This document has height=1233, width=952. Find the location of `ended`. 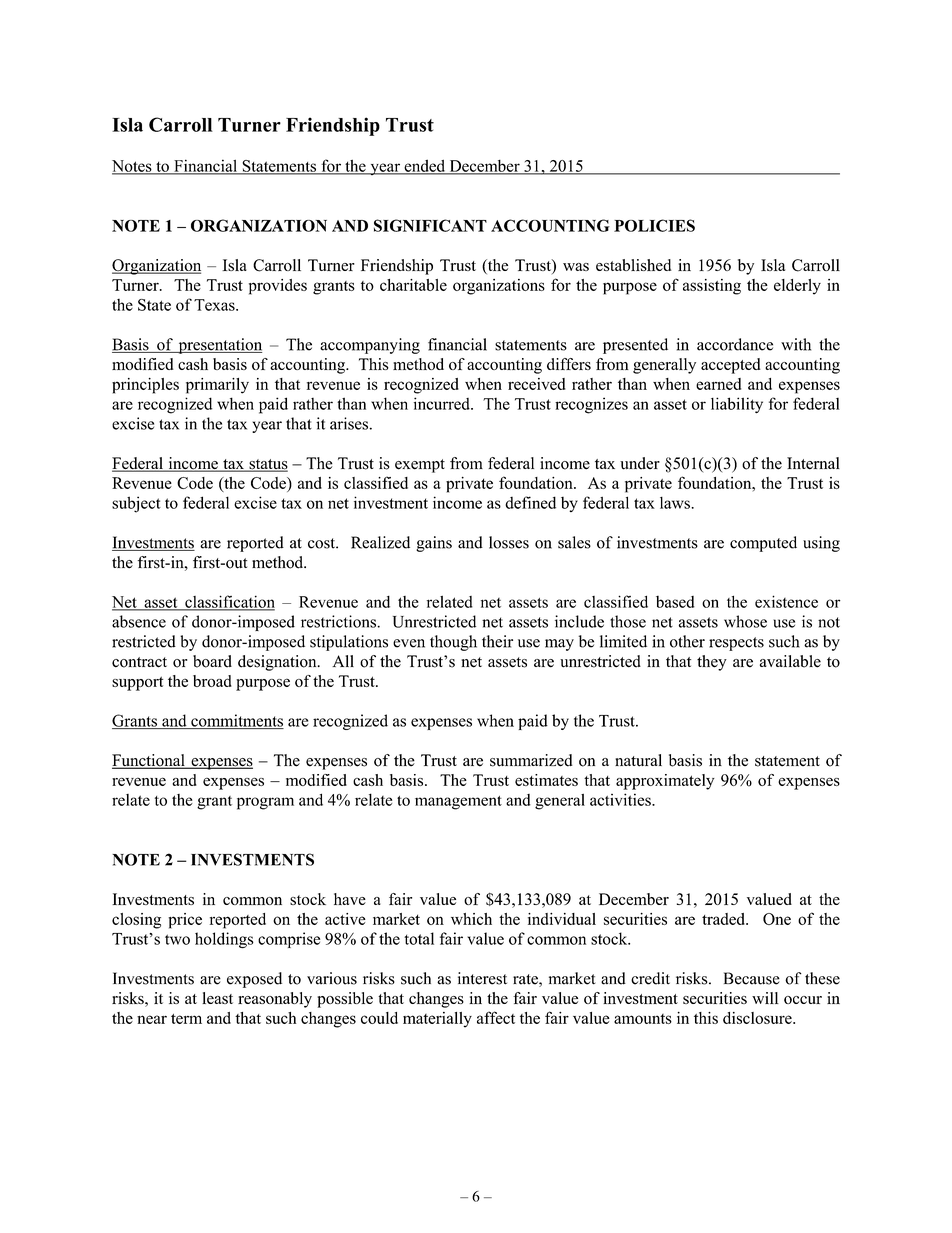

ended is located at coordinates (425, 166).
